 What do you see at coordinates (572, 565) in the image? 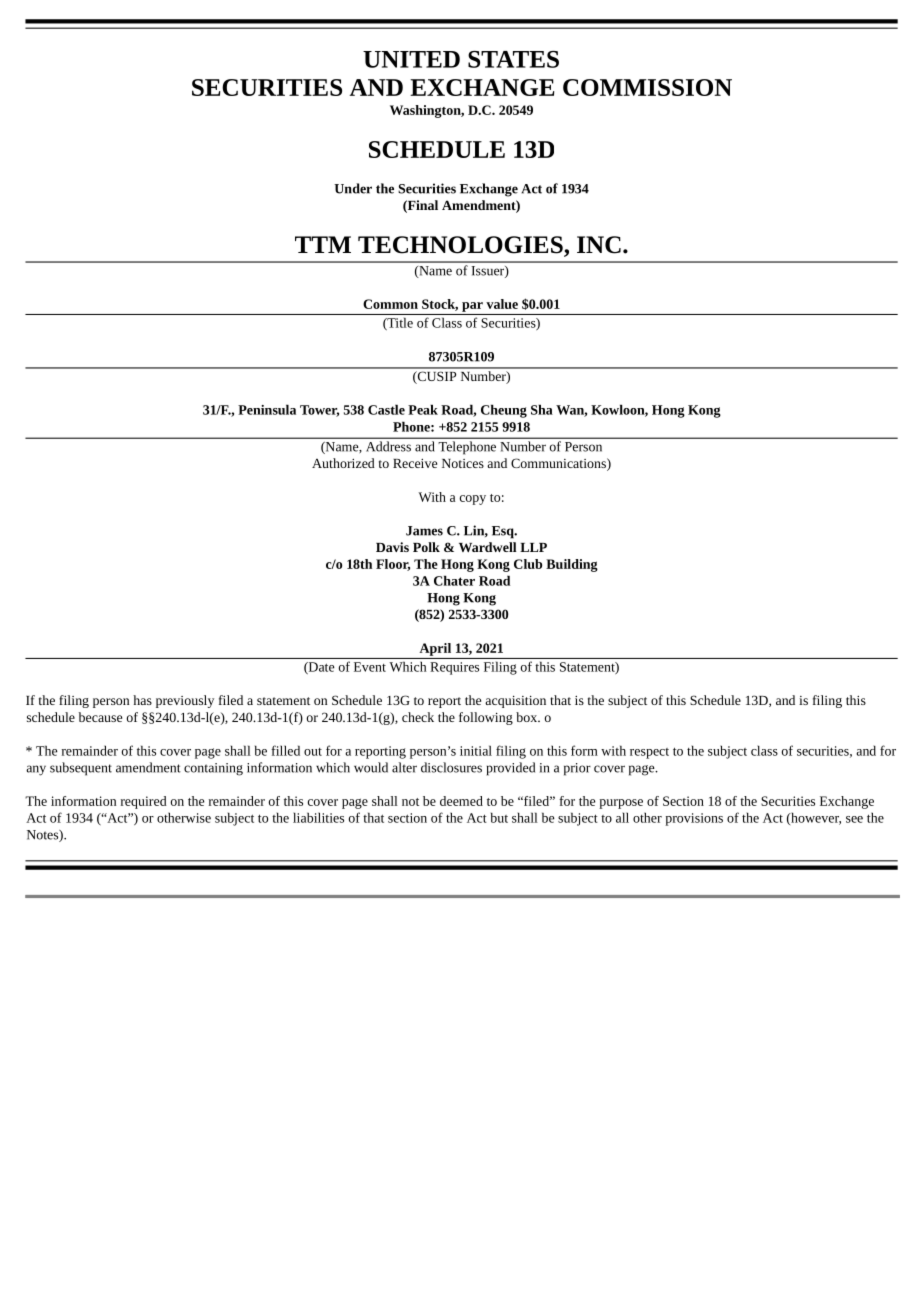
I see `Building` at bounding box center [572, 565].
